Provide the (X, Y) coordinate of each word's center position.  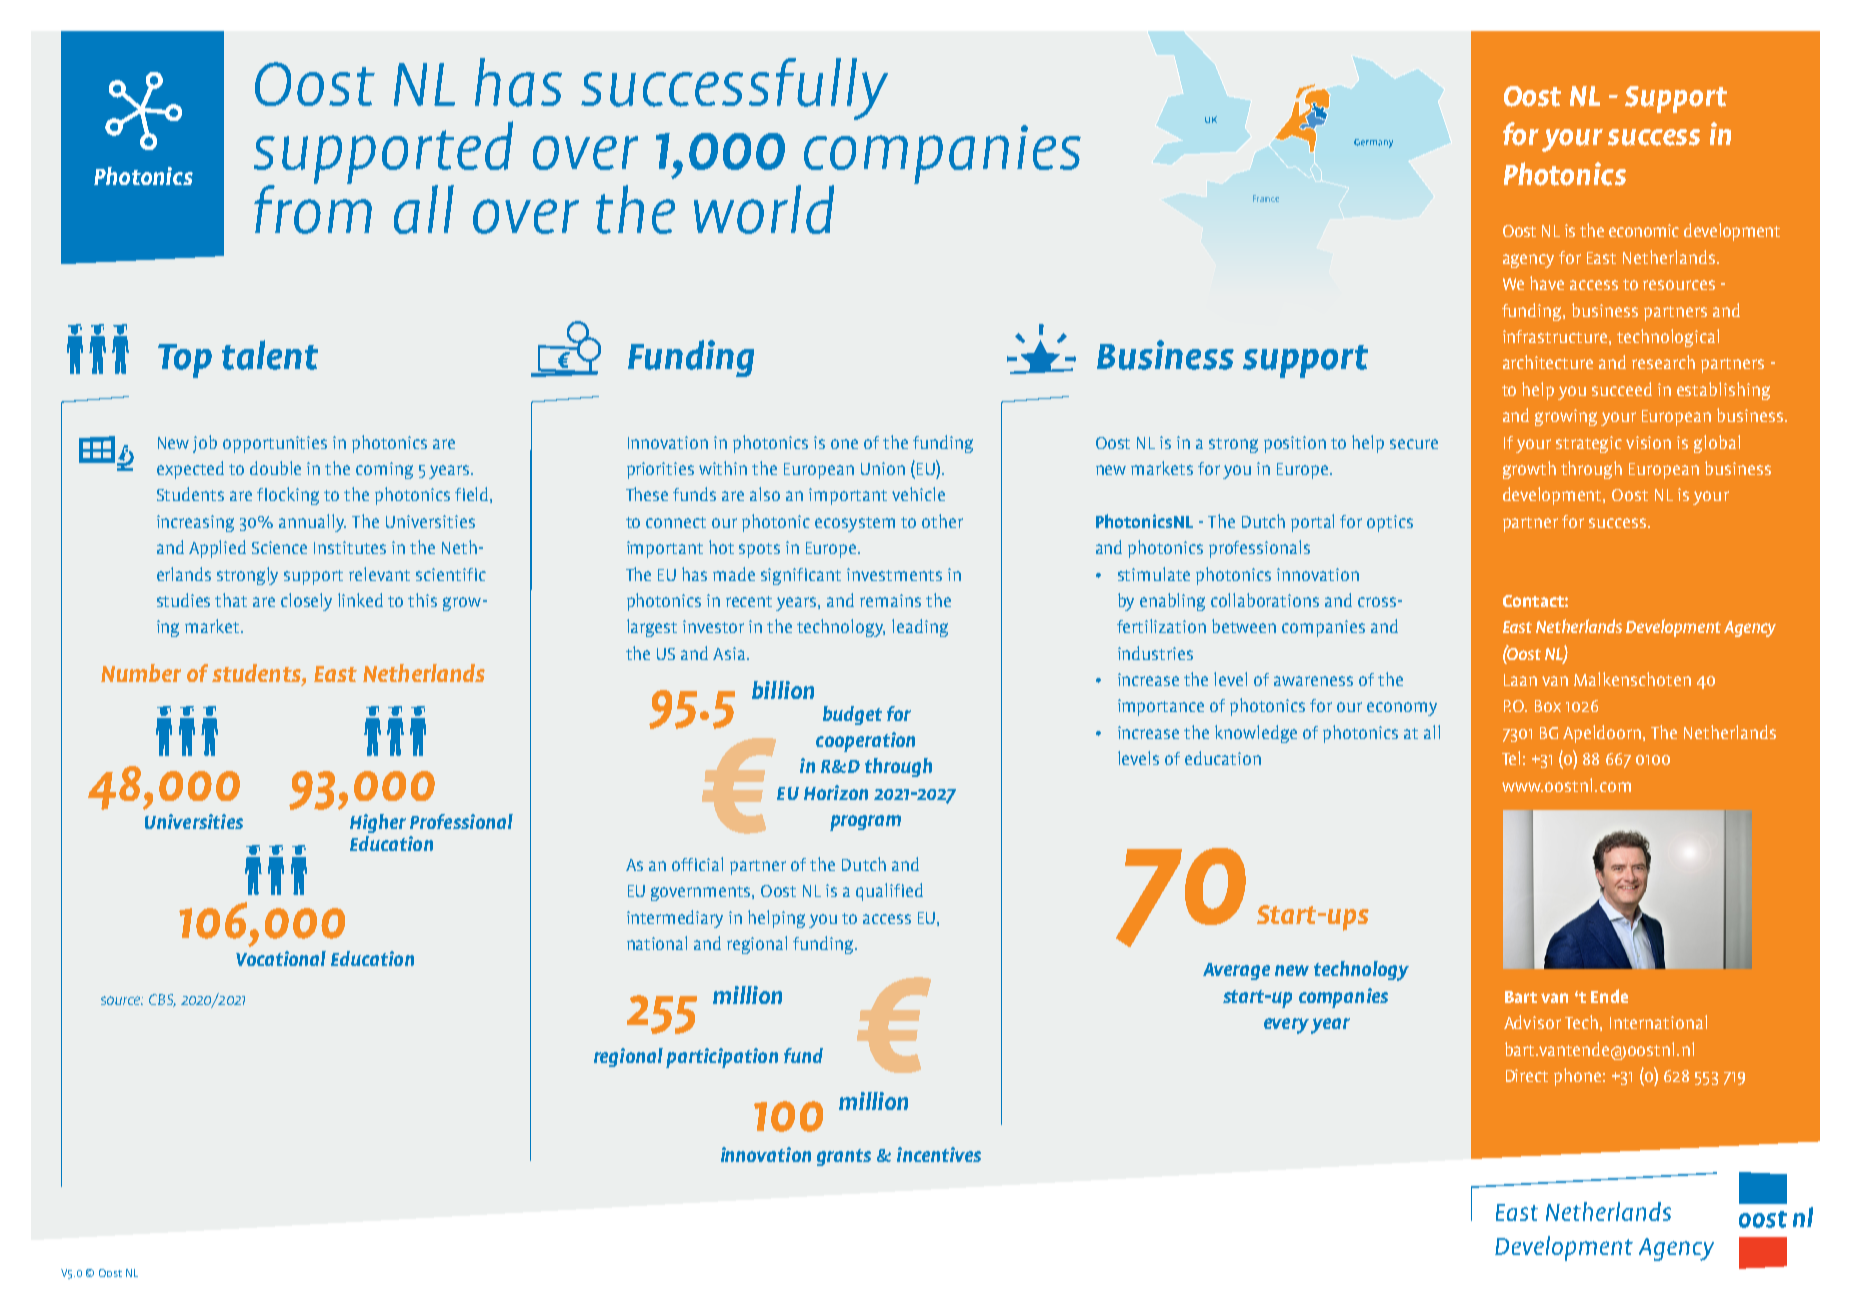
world (764, 209)
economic (1644, 230)
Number (141, 673)
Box (1548, 706)
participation (722, 1058)
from (313, 208)
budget (852, 715)
